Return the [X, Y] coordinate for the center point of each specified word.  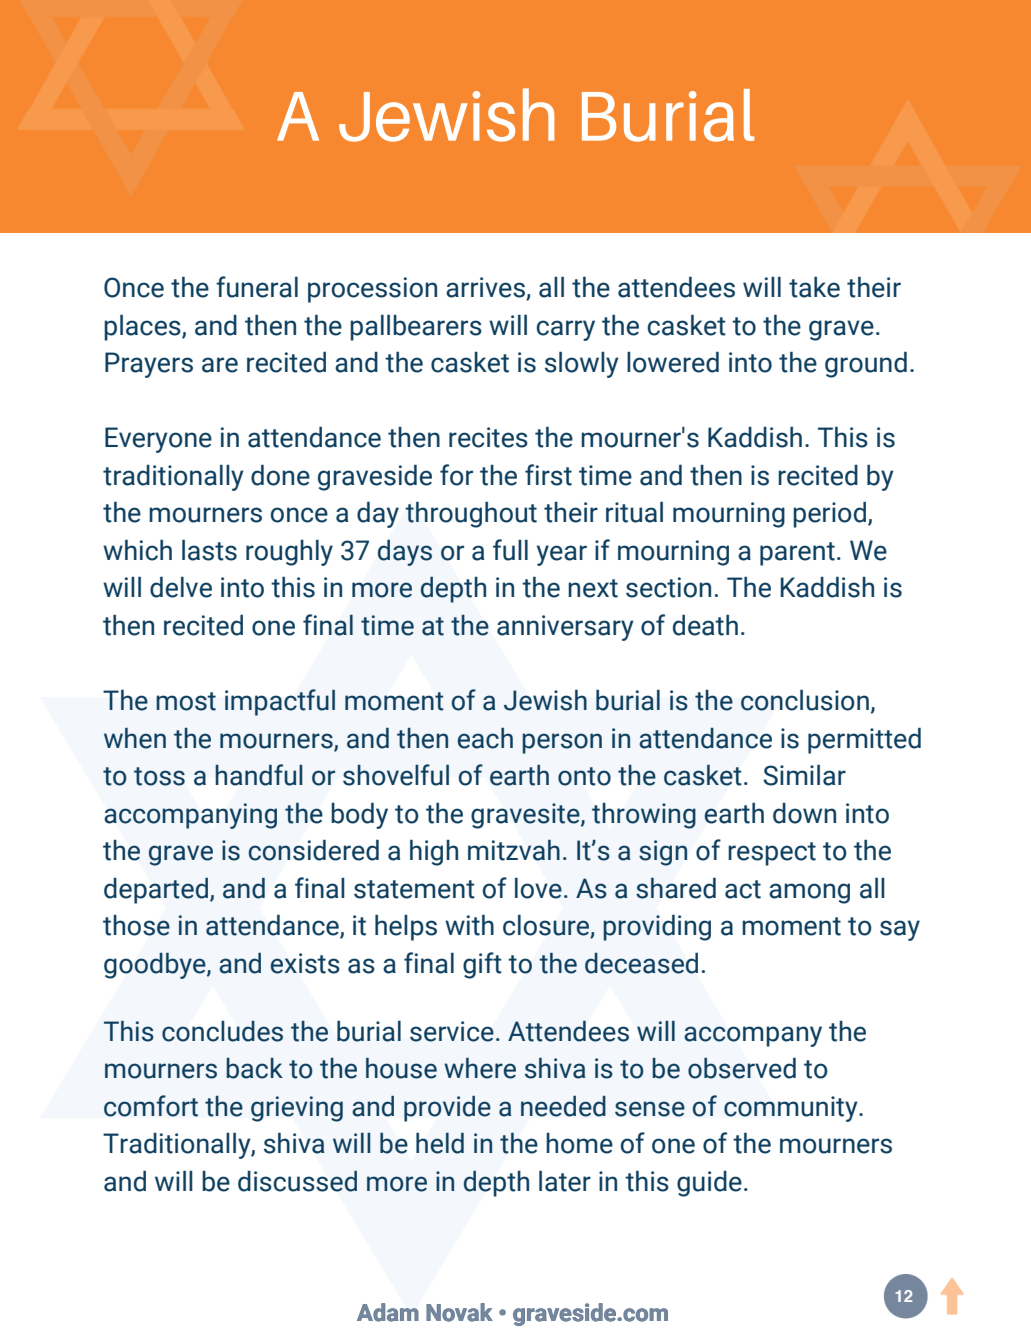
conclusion [805, 700]
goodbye [156, 966]
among [809, 893]
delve [181, 587]
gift [482, 965]
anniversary [565, 628]
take [814, 287]
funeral [257, 287]
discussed [297, 1181]
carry [566, 330]
